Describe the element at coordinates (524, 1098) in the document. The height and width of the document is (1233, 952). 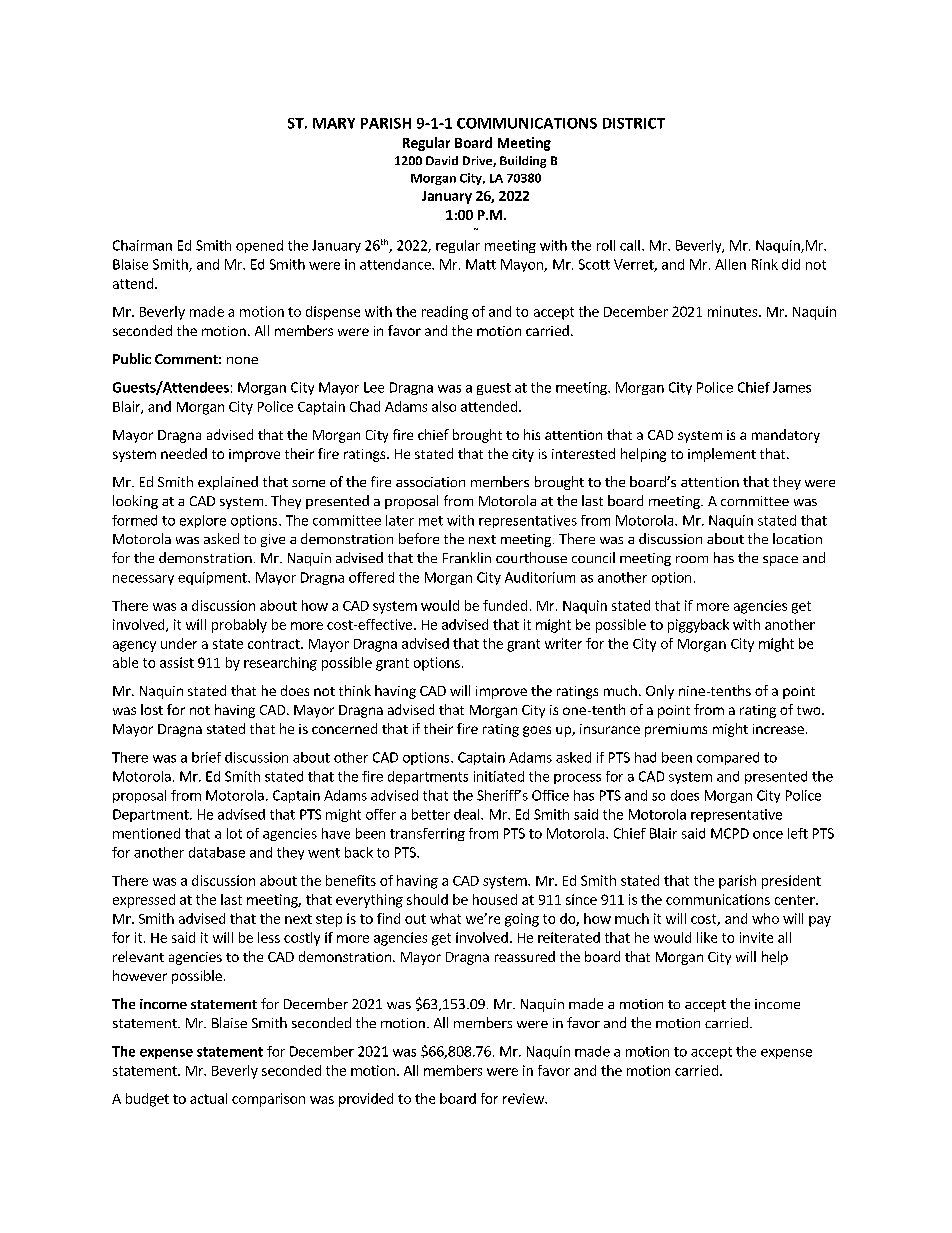
I see `review` at that location.
